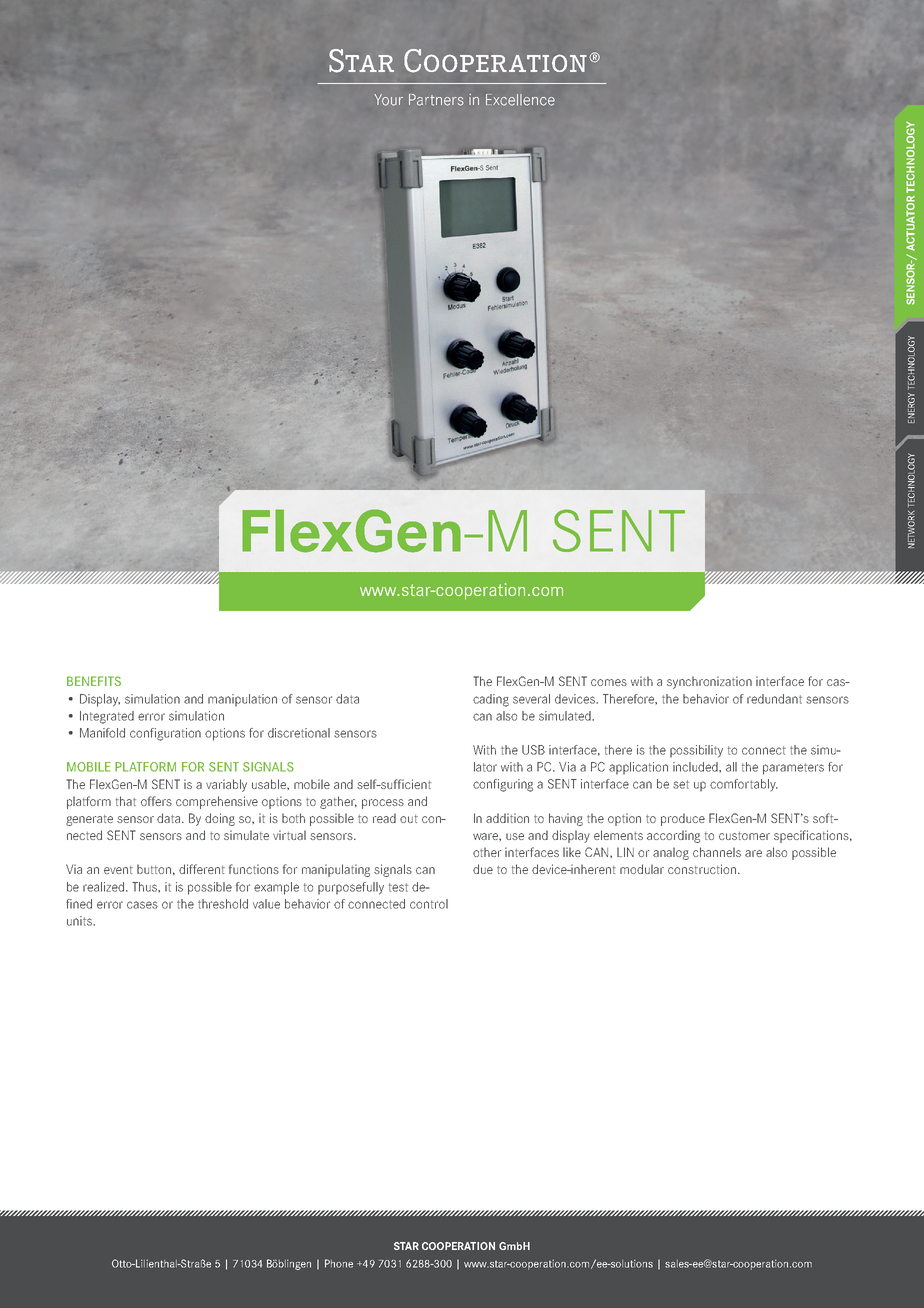 This document has width=924, height=1308. Describe the element at coordinates (702, 869) in the document. I see `construction` at that location.
